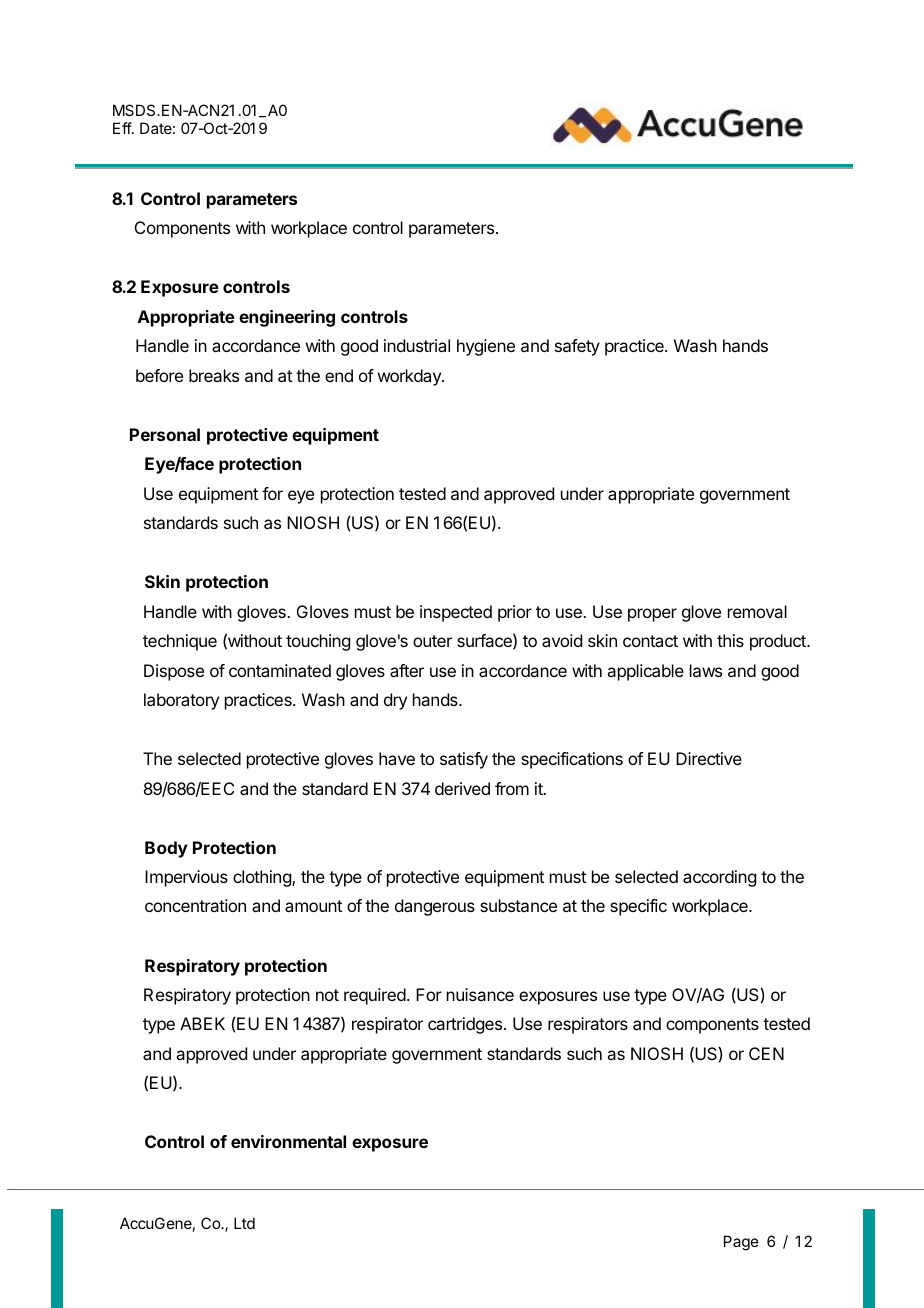  Describe the element at coordinates (123, 128) in the screenshot. I see `Eff` at that location.
